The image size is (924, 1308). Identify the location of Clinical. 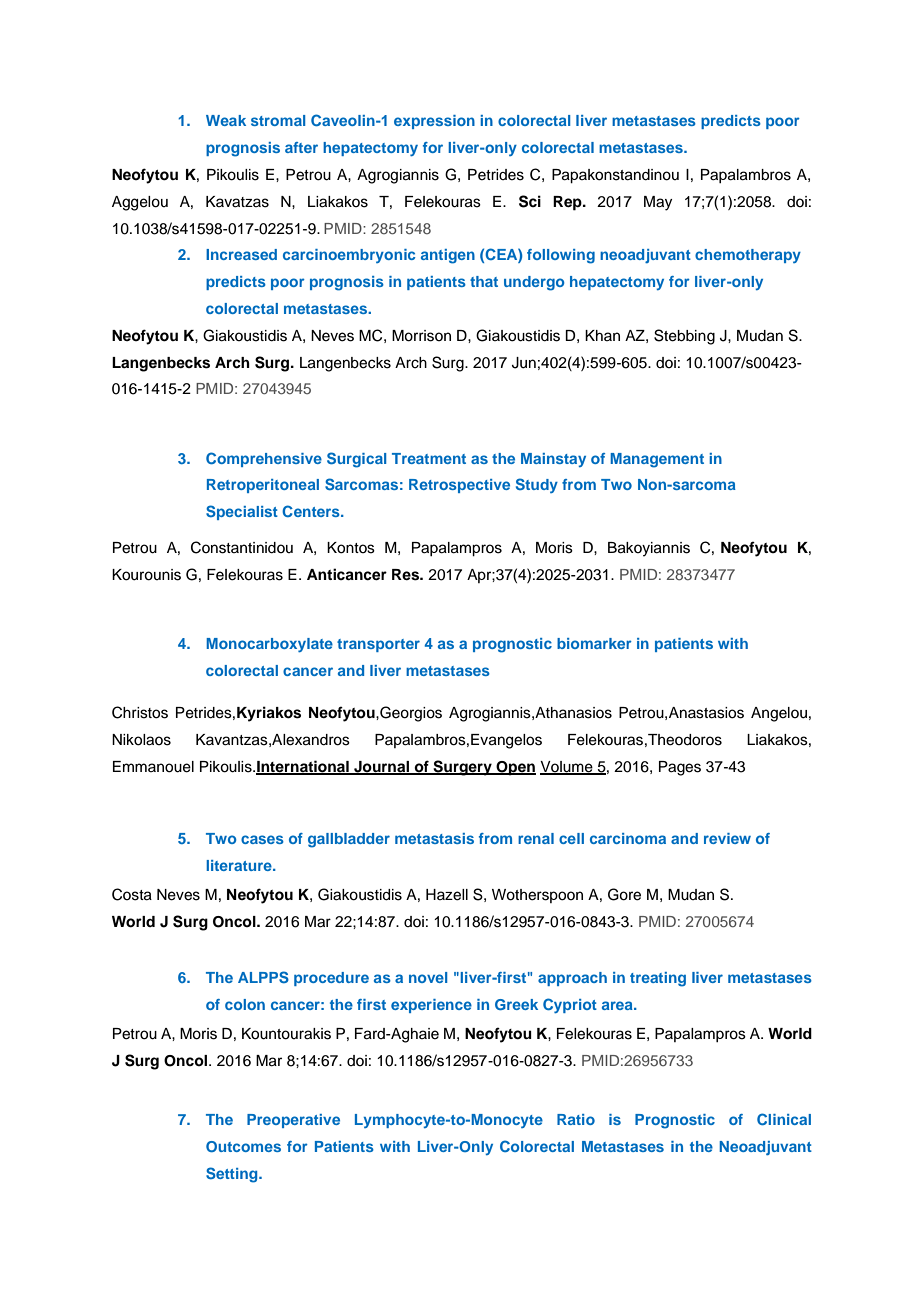
(784, 1119).
